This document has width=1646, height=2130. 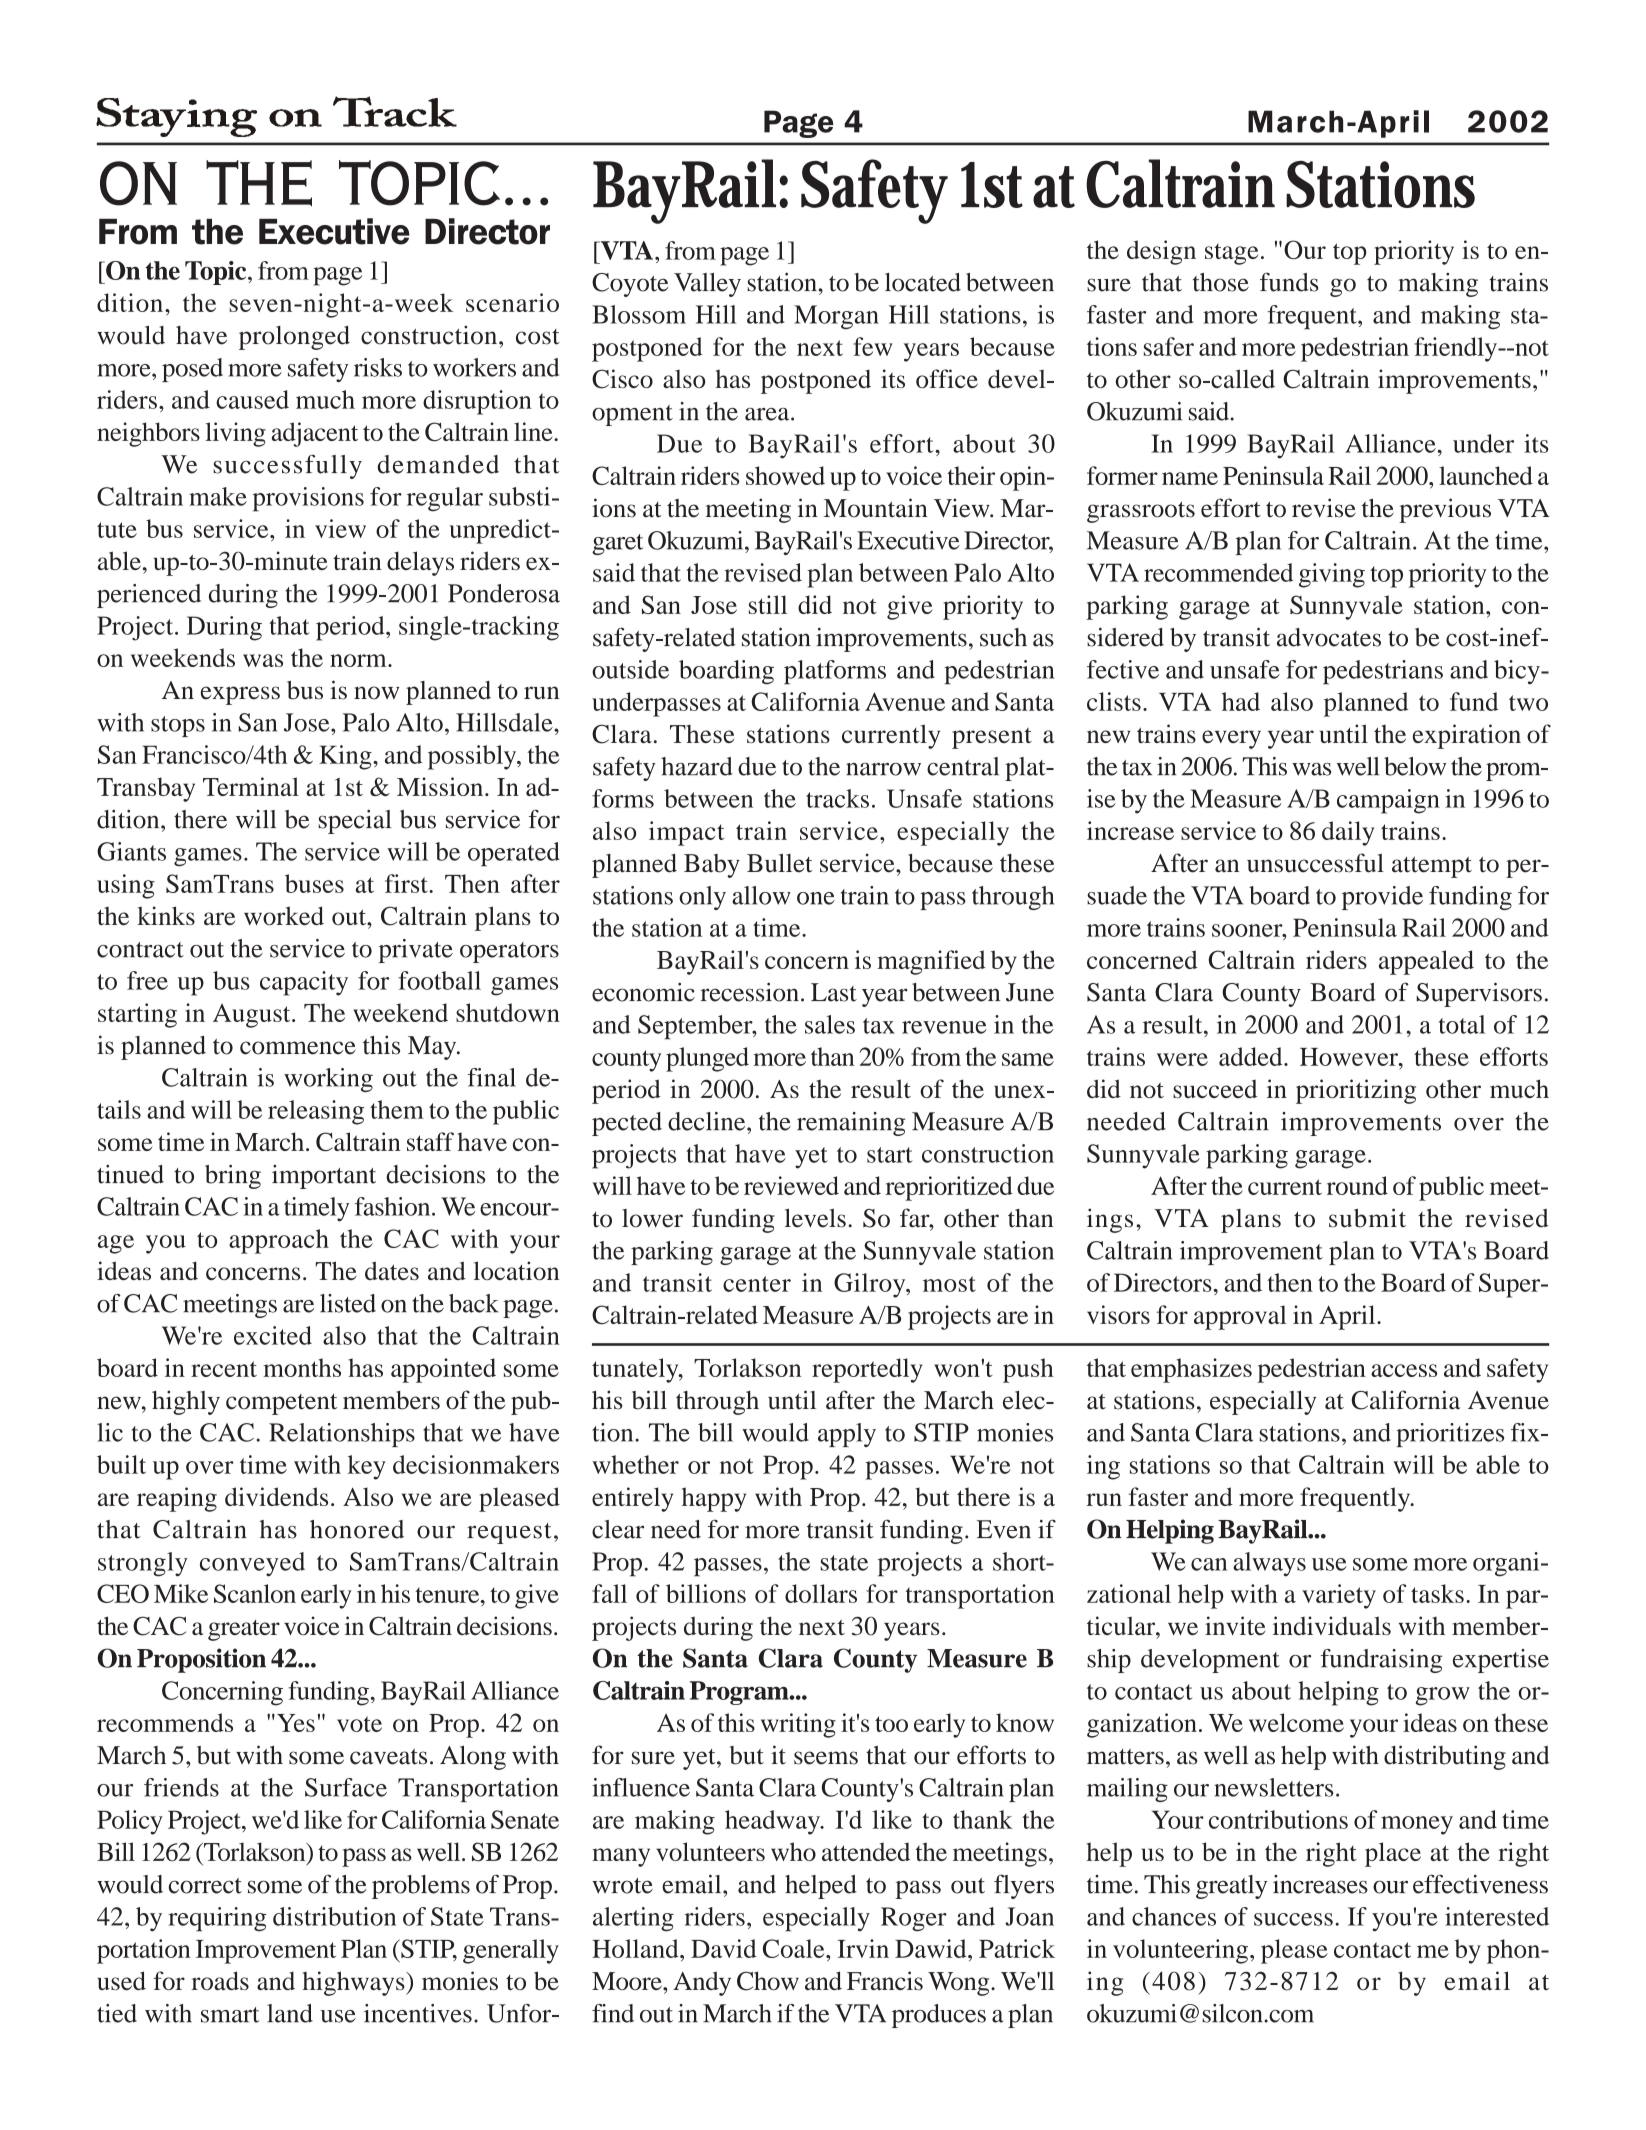 I want to click on interested, so click(x=1497, y=1916).
